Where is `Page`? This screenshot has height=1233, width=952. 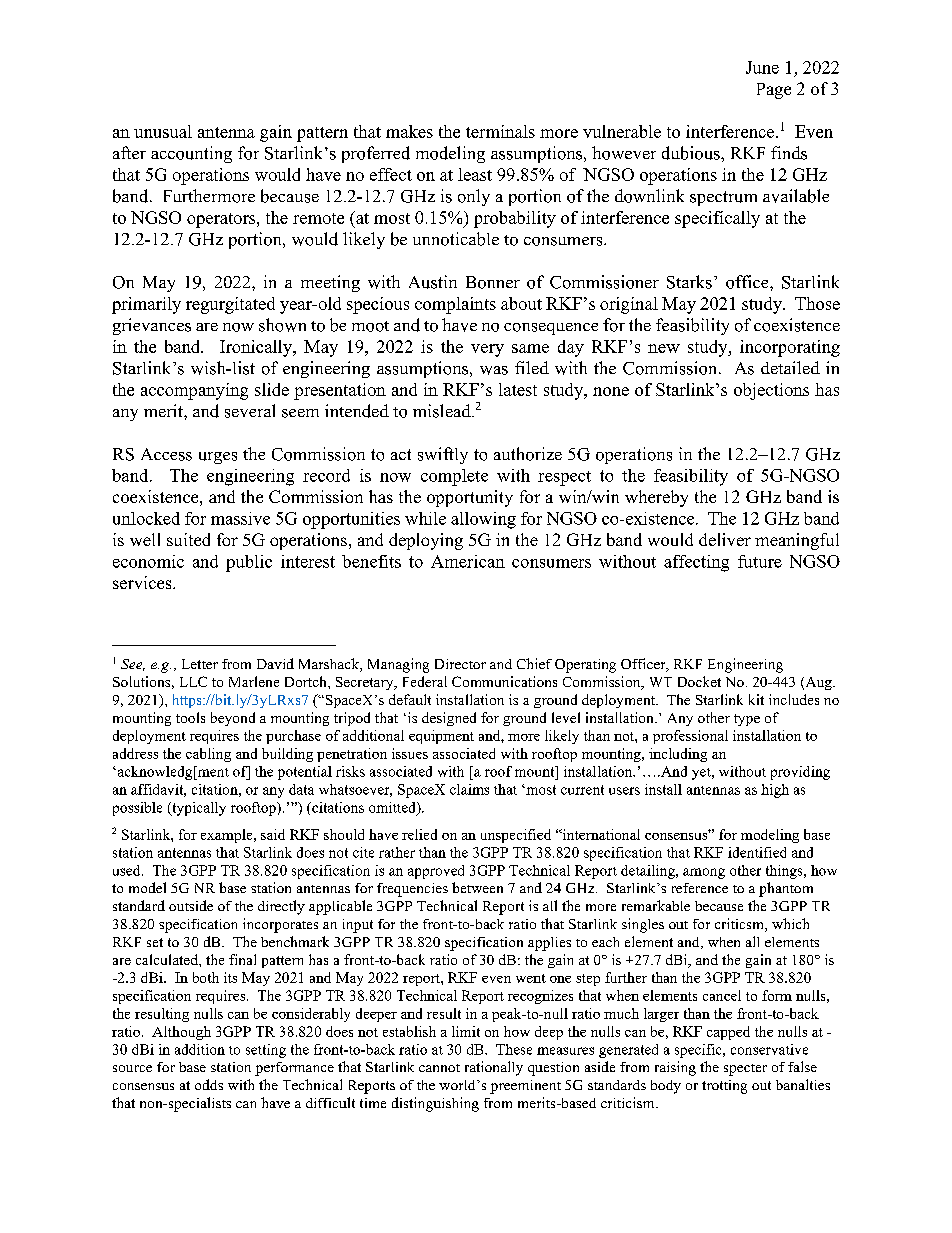
Page is located at coordinates (774, 91).
